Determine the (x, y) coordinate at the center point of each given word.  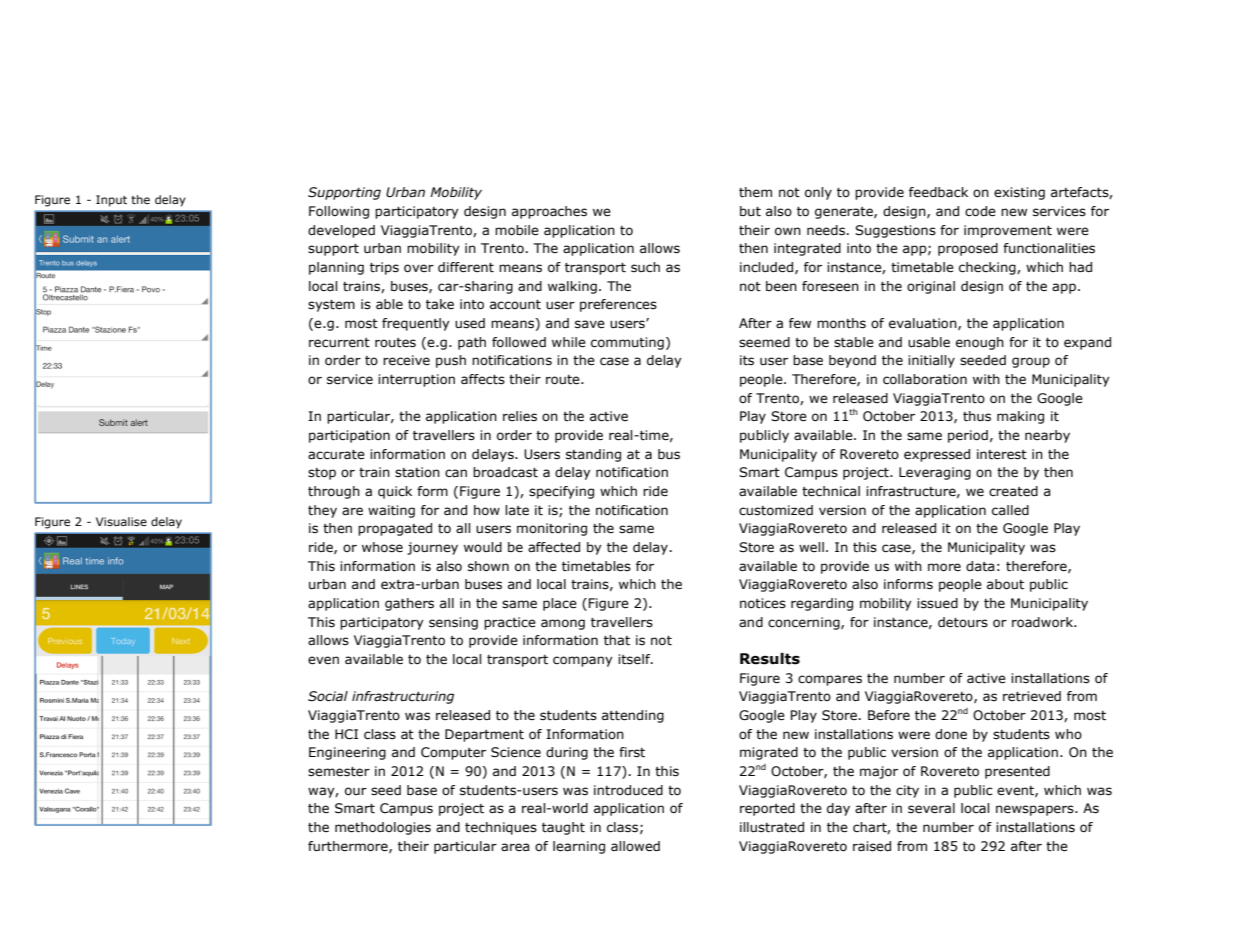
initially (931, 361)
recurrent (339, 343)
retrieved (1032, 696)
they (322, 511)
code (980, 211)
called (1010, 510)
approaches (549, 212)
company (583, 661)
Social (328, 696)
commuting (627, 343)
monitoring (552, 529)
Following (339, 212)
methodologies (383, 828)
